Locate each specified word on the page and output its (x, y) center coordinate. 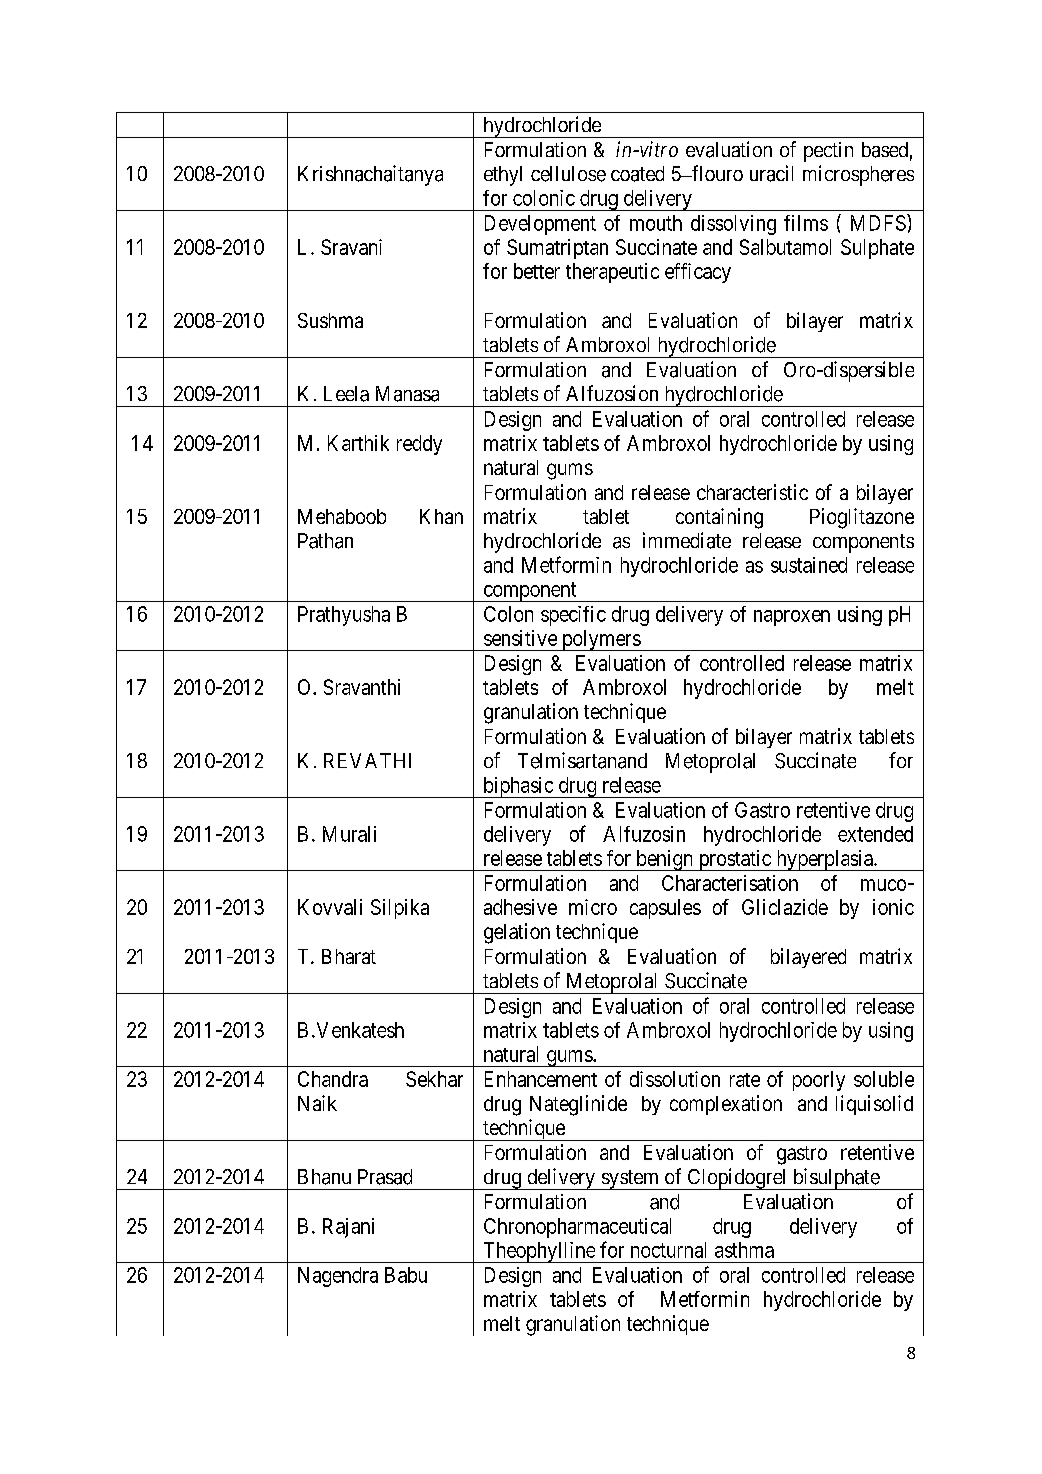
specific (573, 616)
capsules (665, 909)
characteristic (752, 492)
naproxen (792, 618)
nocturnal (668, 1250)
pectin (828, 152)
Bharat (349, 956)
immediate (687, 540)
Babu (406, 1275)
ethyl (503, 176)
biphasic (518, 787)
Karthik (358, 443)
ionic (893, 907)
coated (637, 174)
